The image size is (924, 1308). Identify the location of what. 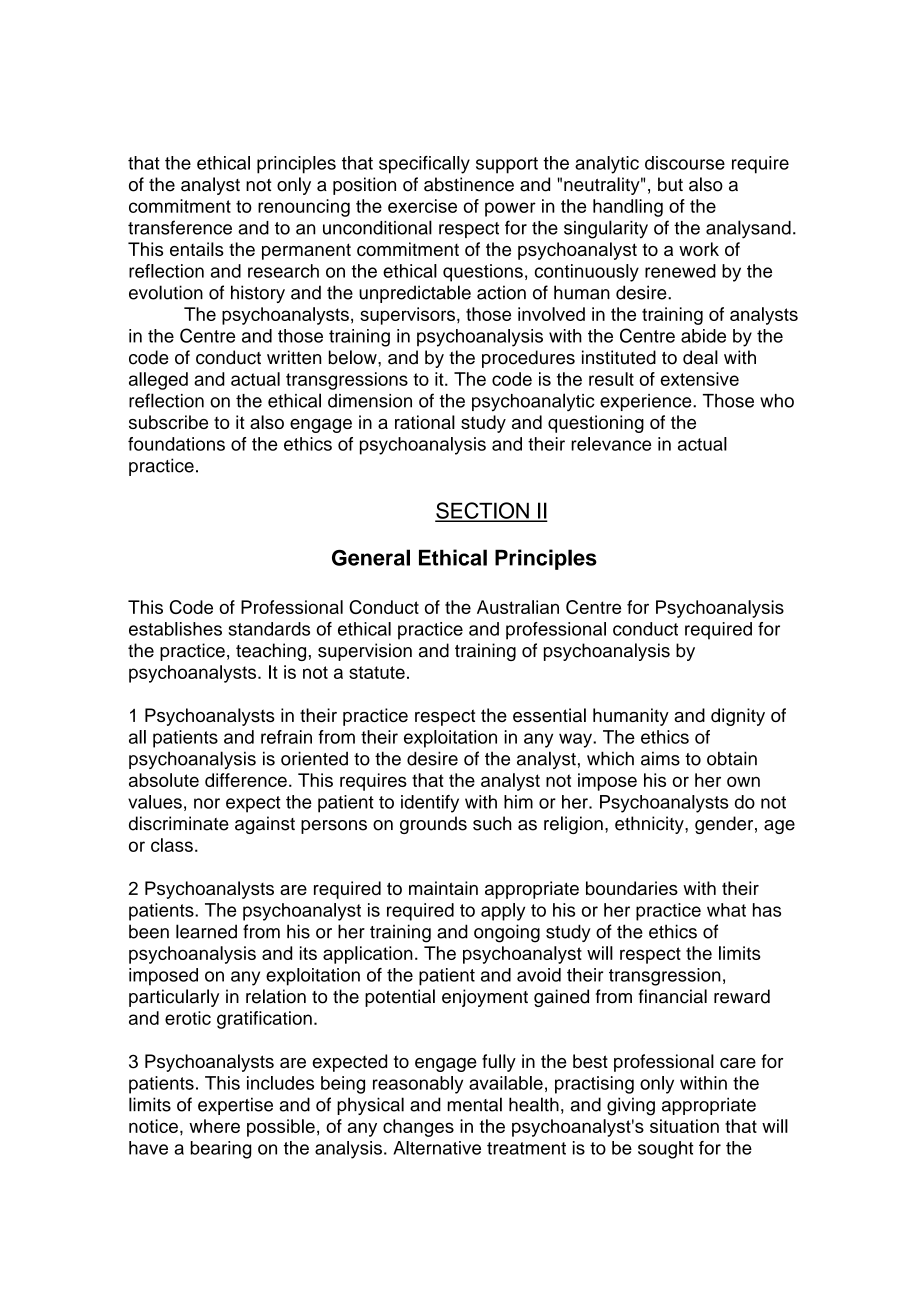
(726, 910).
